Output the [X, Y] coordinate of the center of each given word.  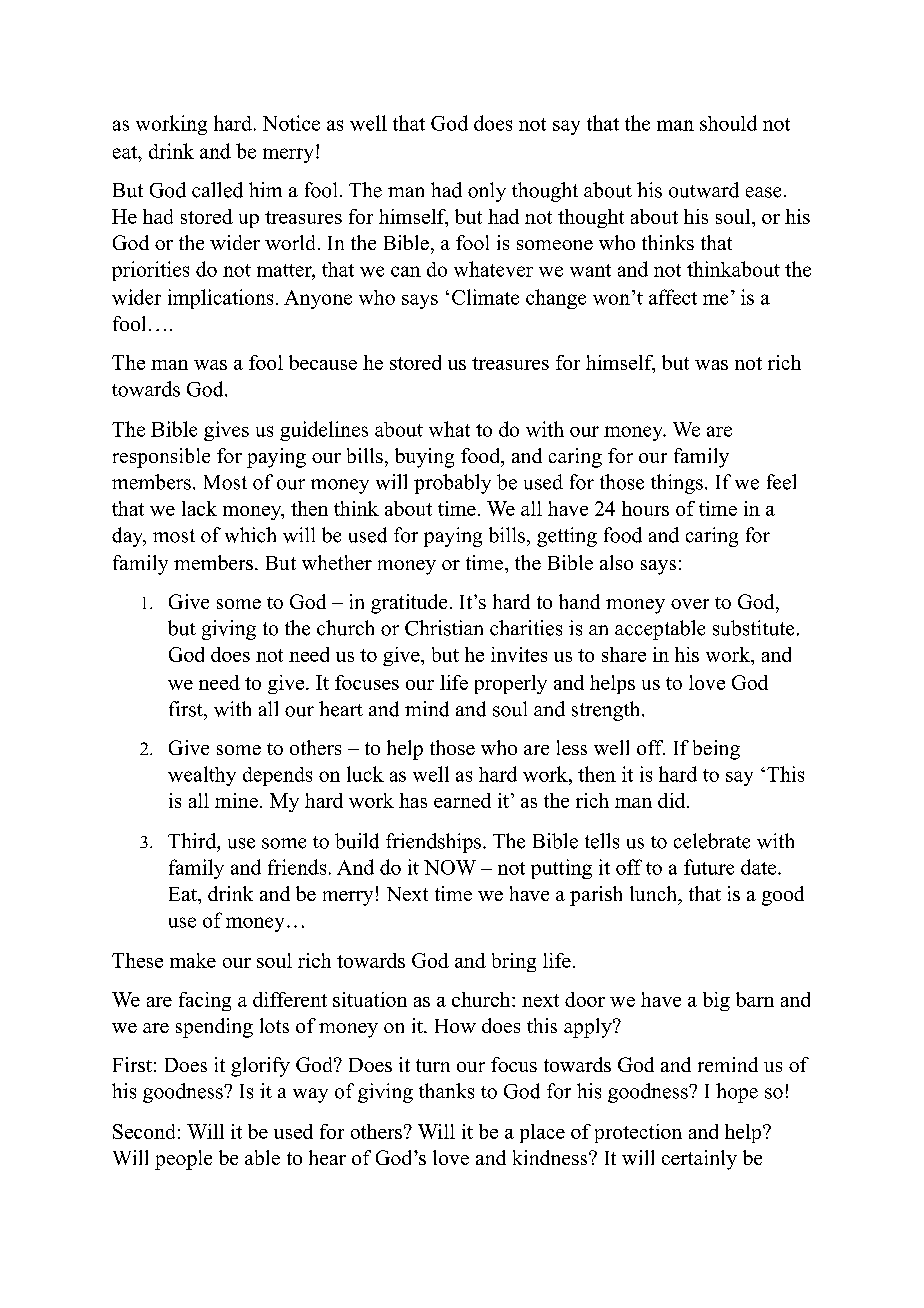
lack [199, 508]
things [677, 484]
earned [462, 800]
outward [704, 190]
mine [236, 800]
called [217, 190]
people [183, 1160]
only [487, 192]
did [673, 800]
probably [452, 484]
